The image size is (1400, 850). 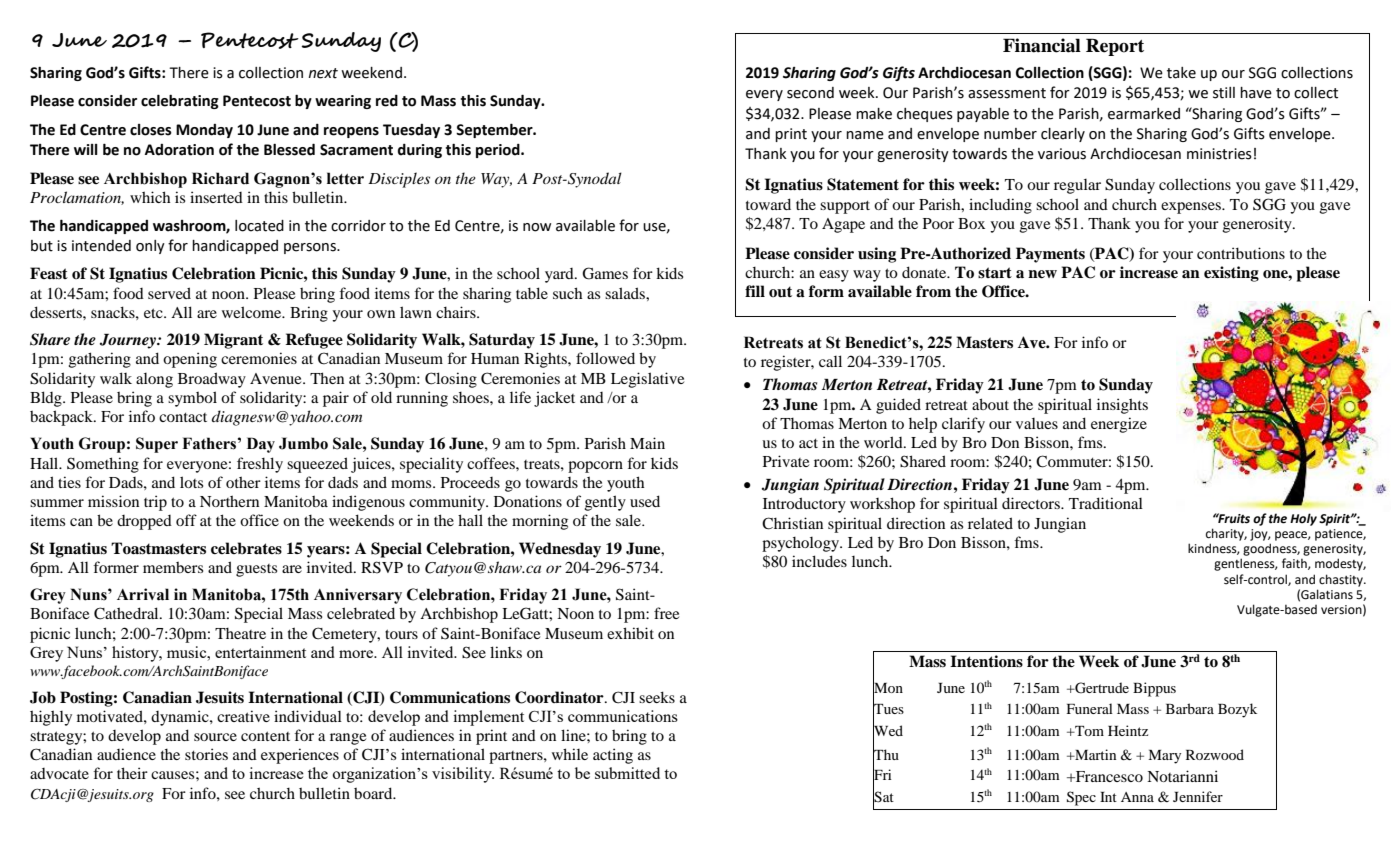 What do you see at coordinates (1181, 73) in the page?
I see `take` at bounding box center [1181, 73].
